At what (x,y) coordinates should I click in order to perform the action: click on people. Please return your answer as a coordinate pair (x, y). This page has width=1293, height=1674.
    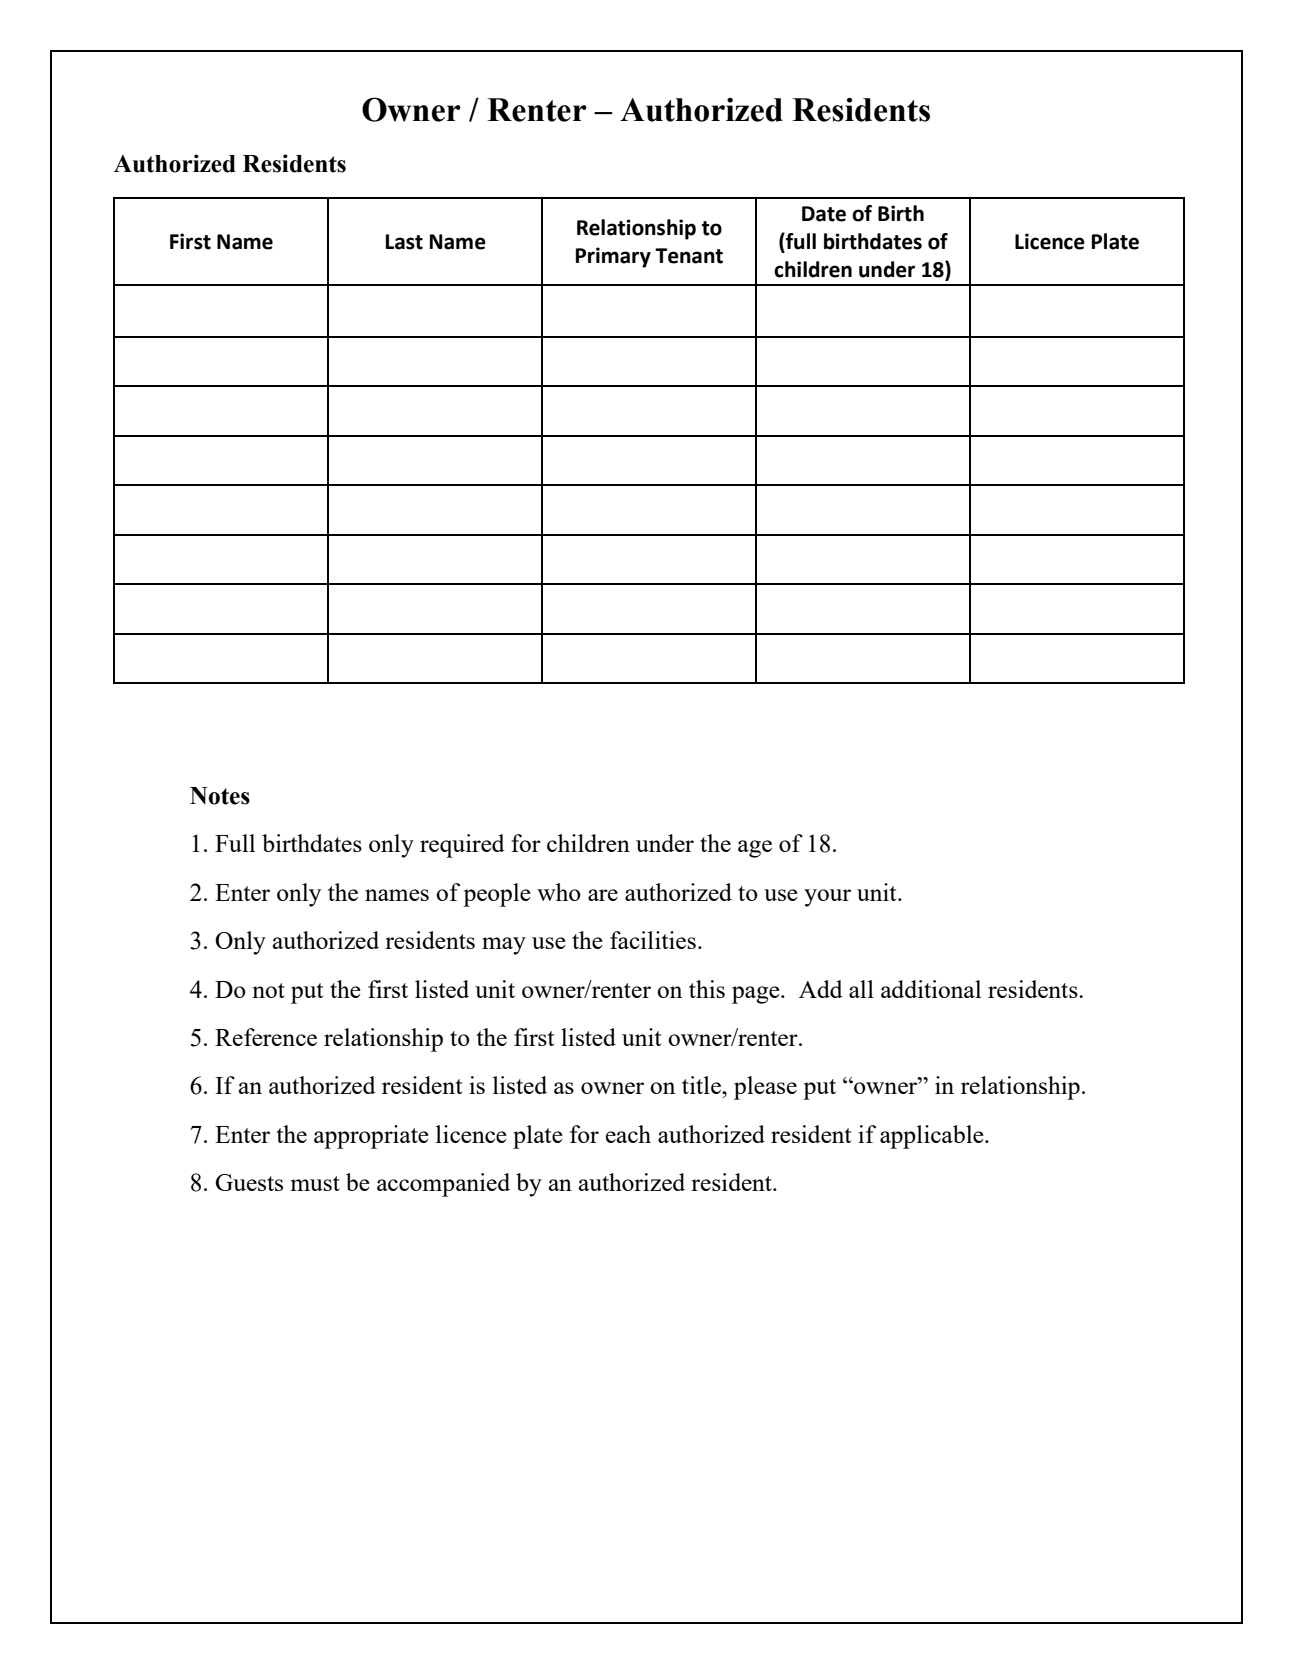
    Looking at the image, I should click on (497, 895).
